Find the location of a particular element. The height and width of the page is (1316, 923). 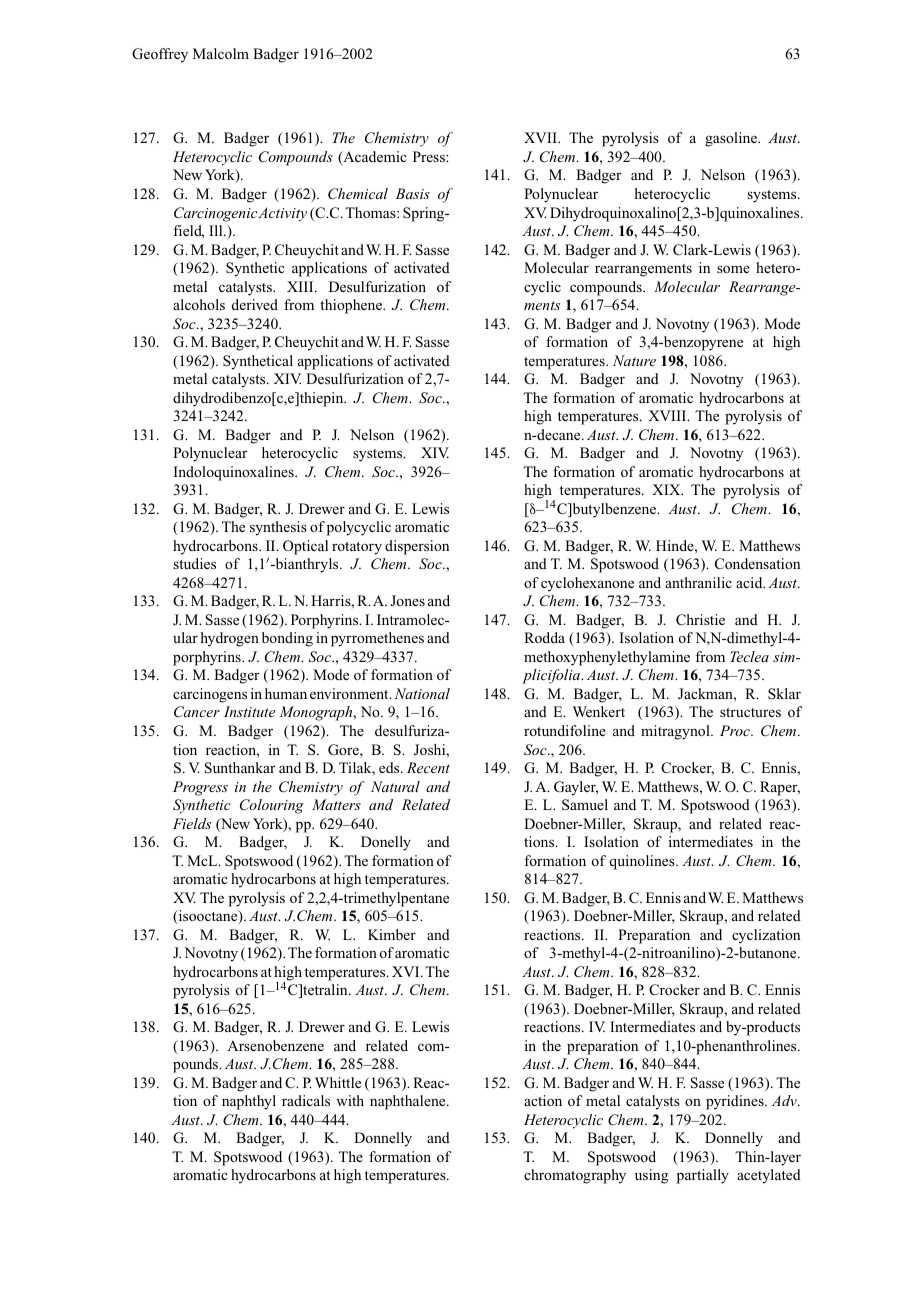

gasoline is located at coordinates (732, 139).
